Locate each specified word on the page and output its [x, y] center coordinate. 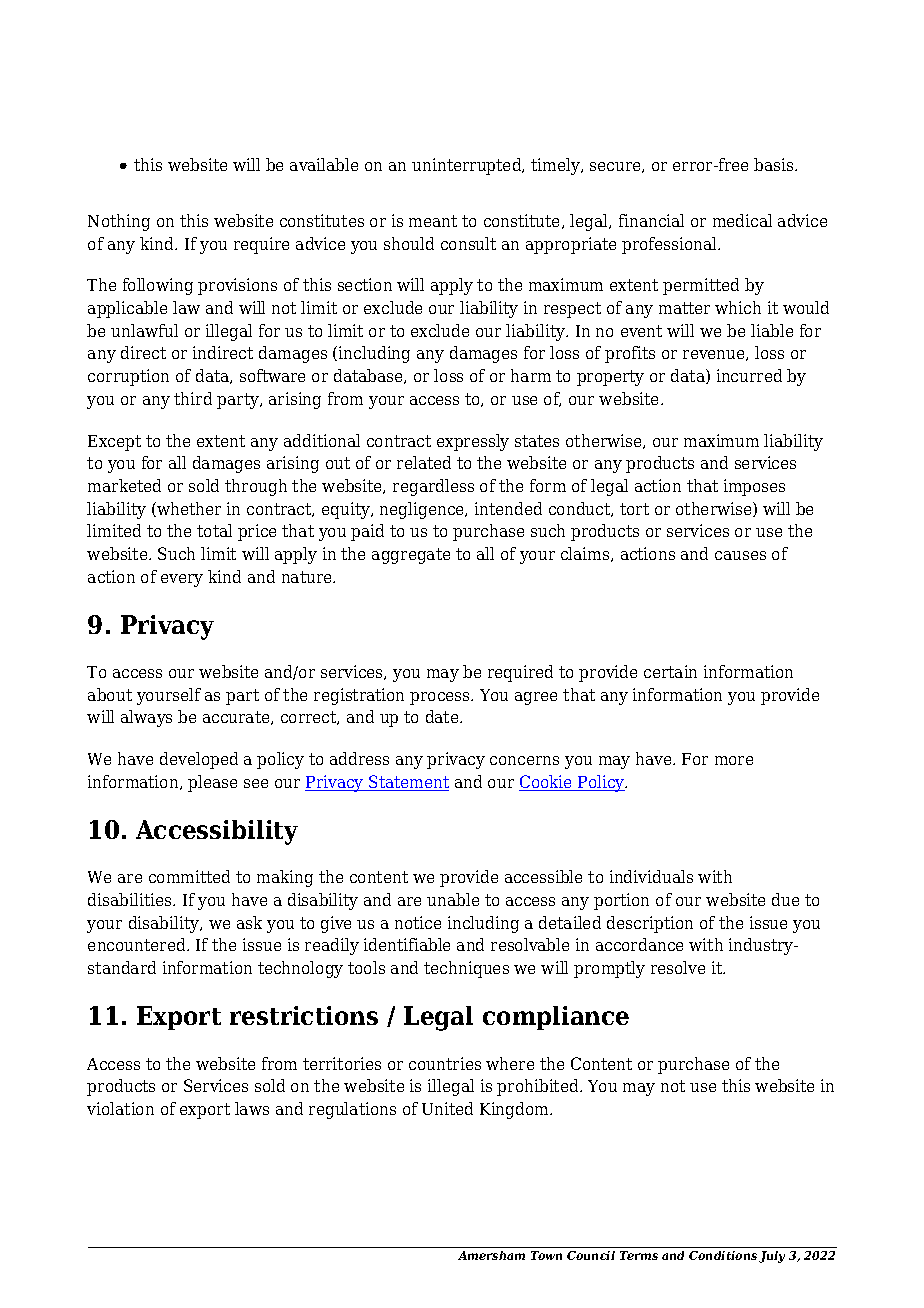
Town [546, 1255]
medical [742, 220]
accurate [237, 718]
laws [252, 1108]
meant [433, 221]
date [443, 716]
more [734, 760]
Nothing [119, 222]
